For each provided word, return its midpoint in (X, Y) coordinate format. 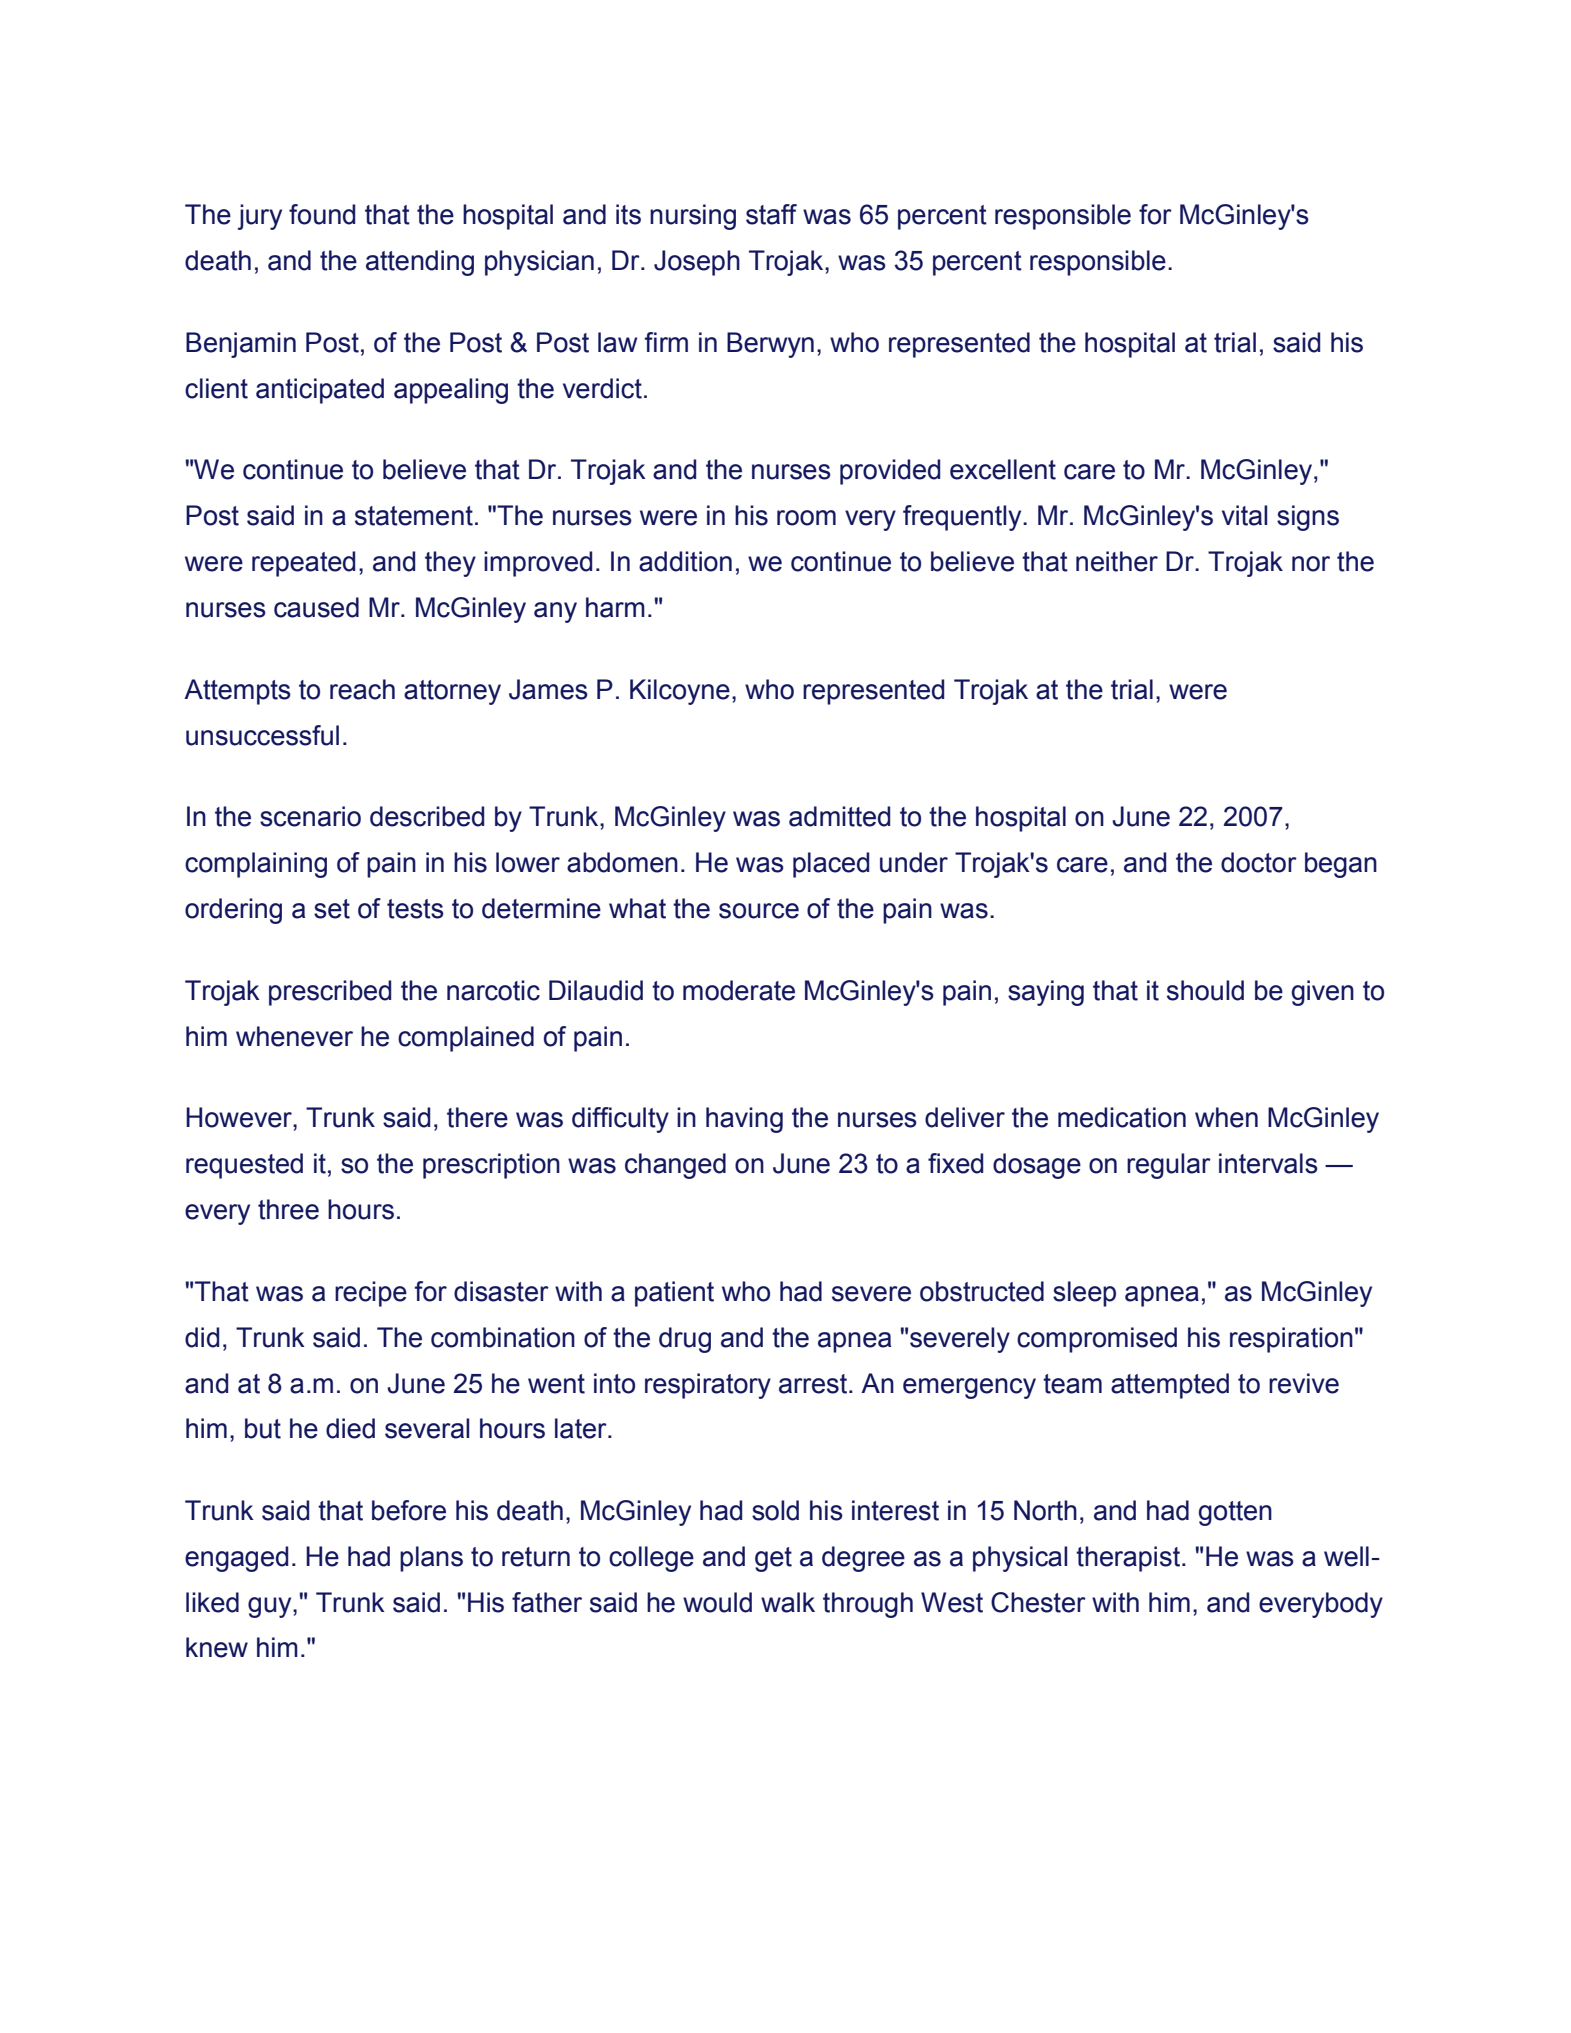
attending (420, 263)
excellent (1003, 469)
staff (771, 214)
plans (431, 1559)
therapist (1129, 1559)
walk (788, 1602)
